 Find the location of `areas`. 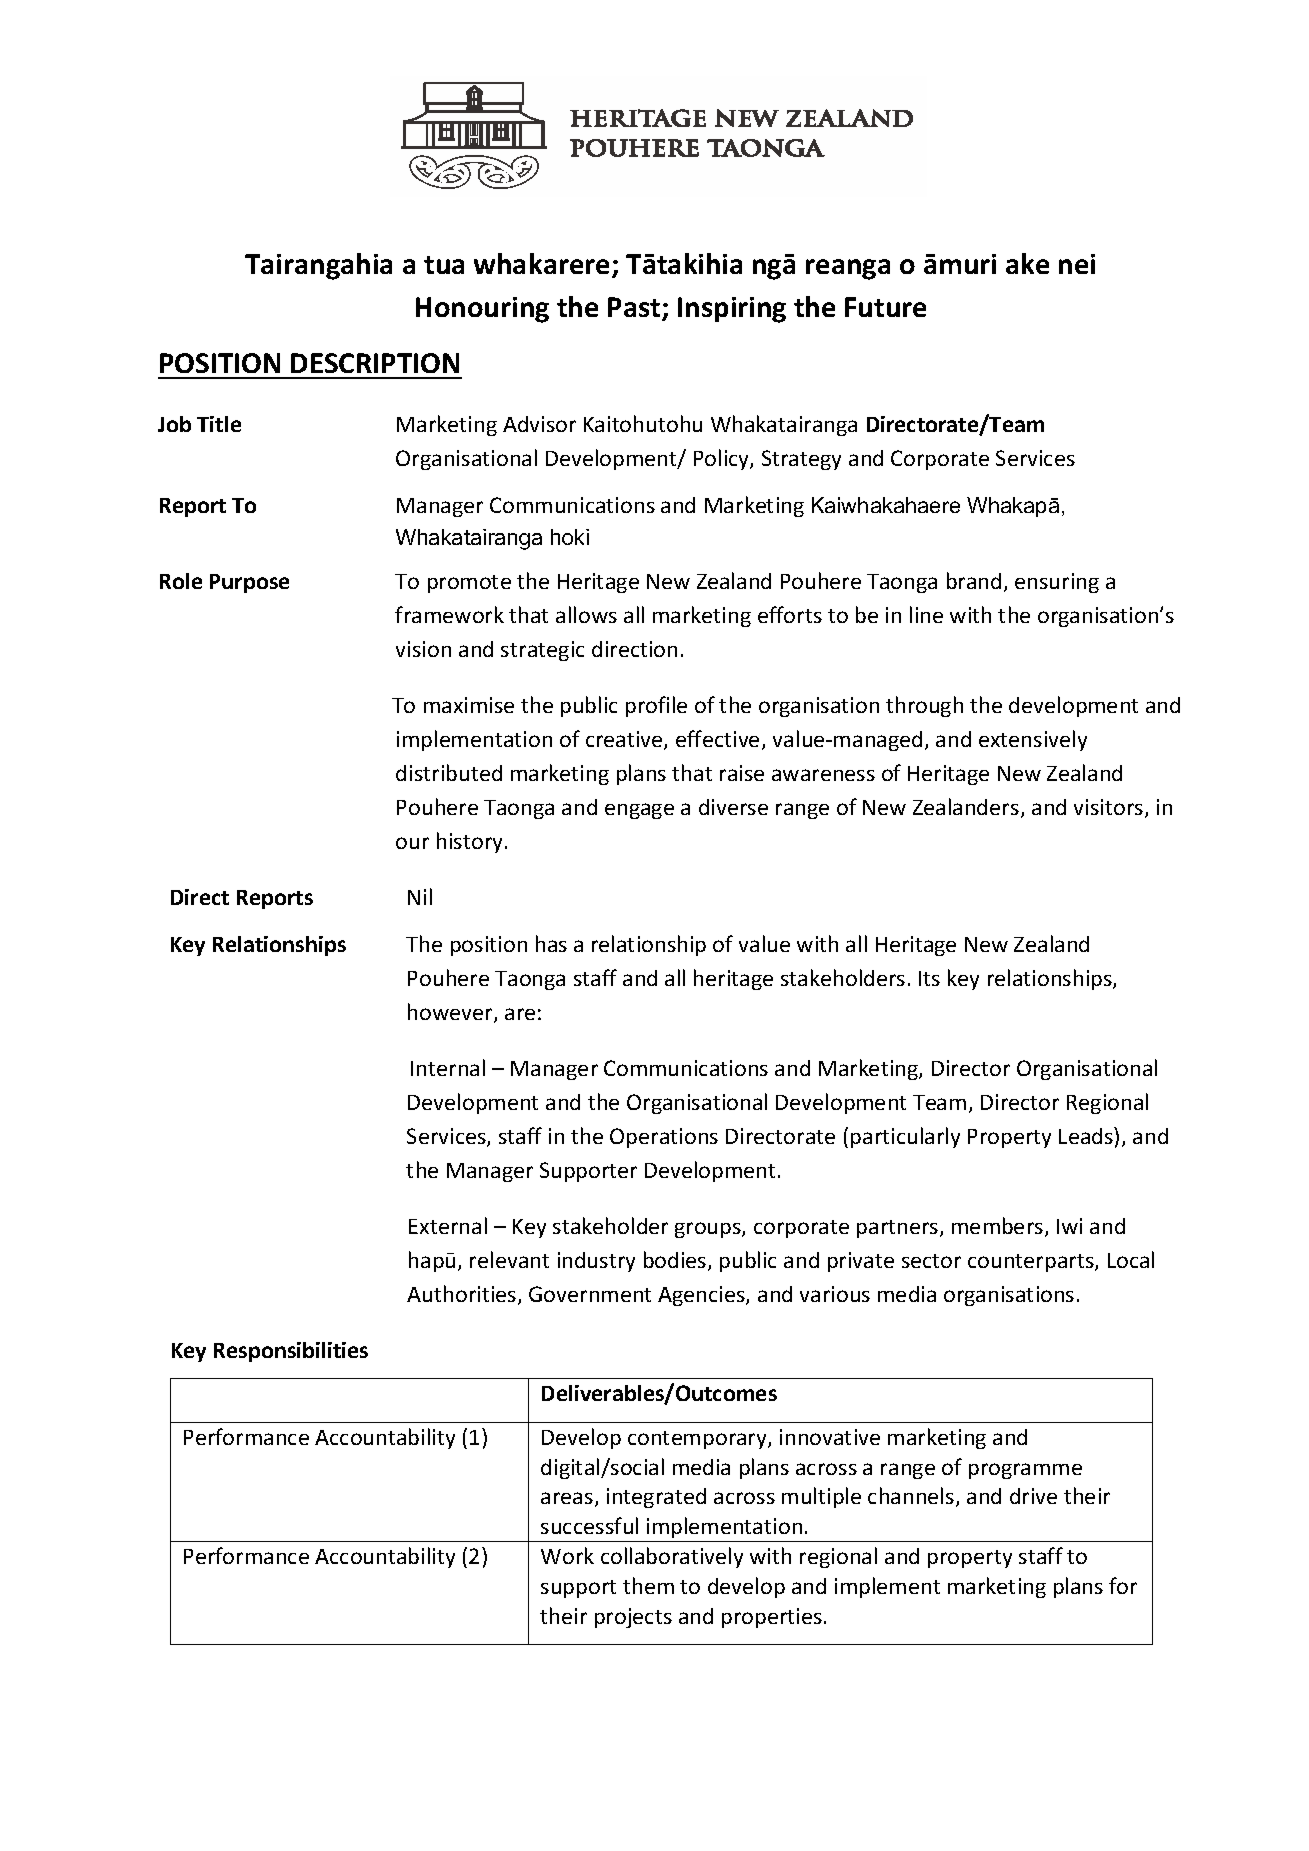

areas is located at coordinates (568, 1499).
